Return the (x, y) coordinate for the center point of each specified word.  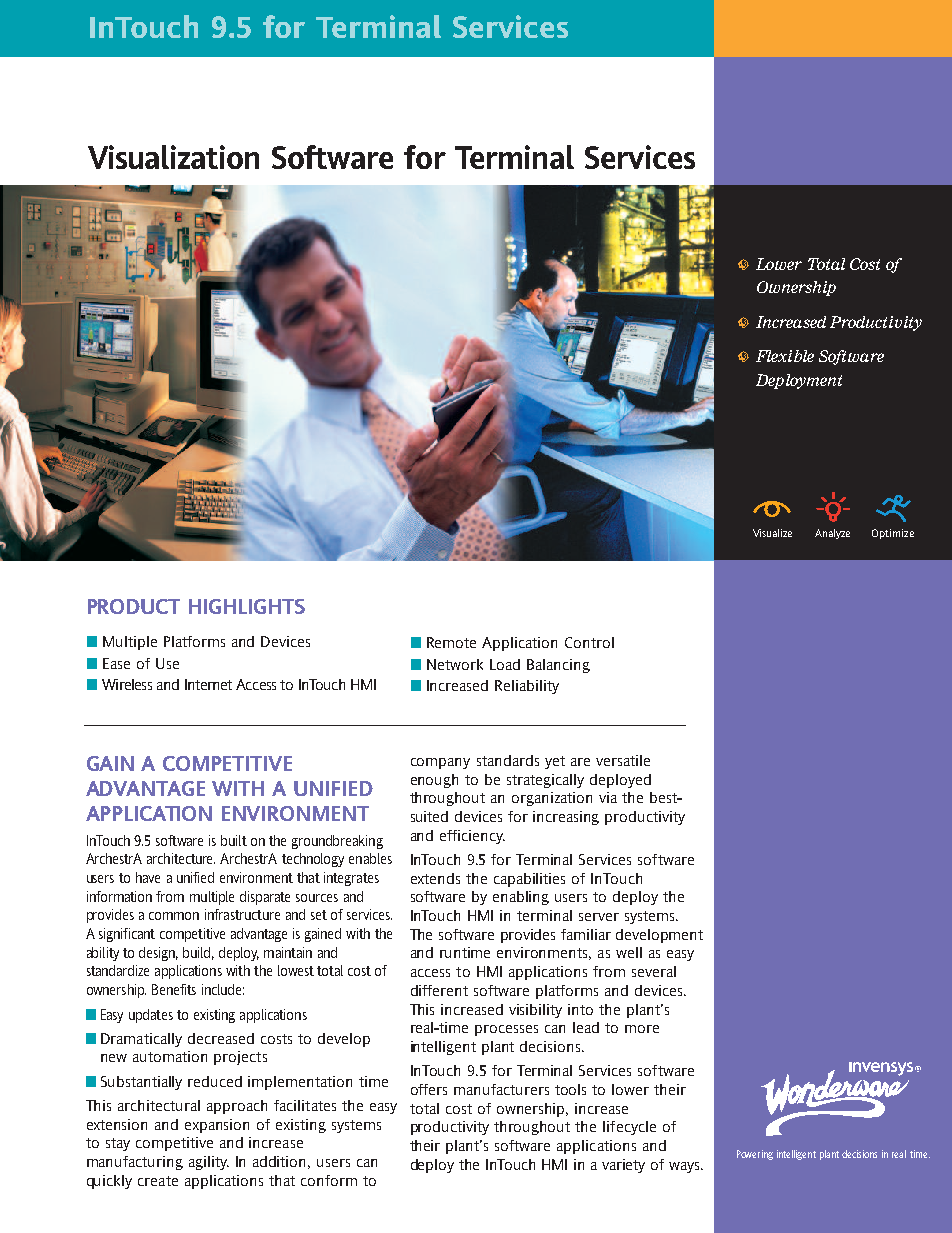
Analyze (832, 534)
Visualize (772, 533)
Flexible (785, 356)
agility (209, 1163)
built (234, 840)
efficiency (472, 837)
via (608, 797)
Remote (451, 642)
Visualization (173, 157)
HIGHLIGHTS (247, 606)
